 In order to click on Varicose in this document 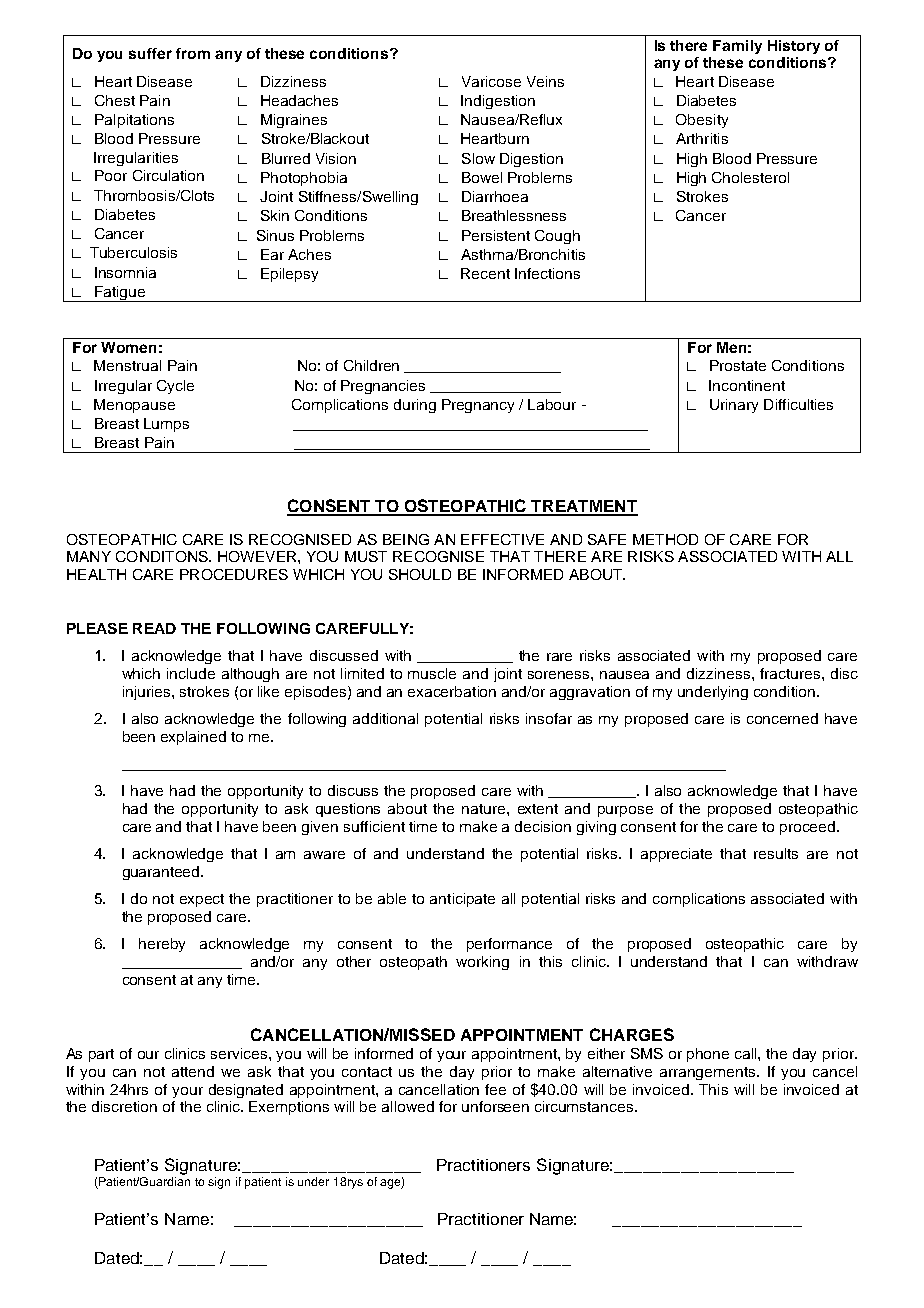, I will do `click(491, 81)`.
